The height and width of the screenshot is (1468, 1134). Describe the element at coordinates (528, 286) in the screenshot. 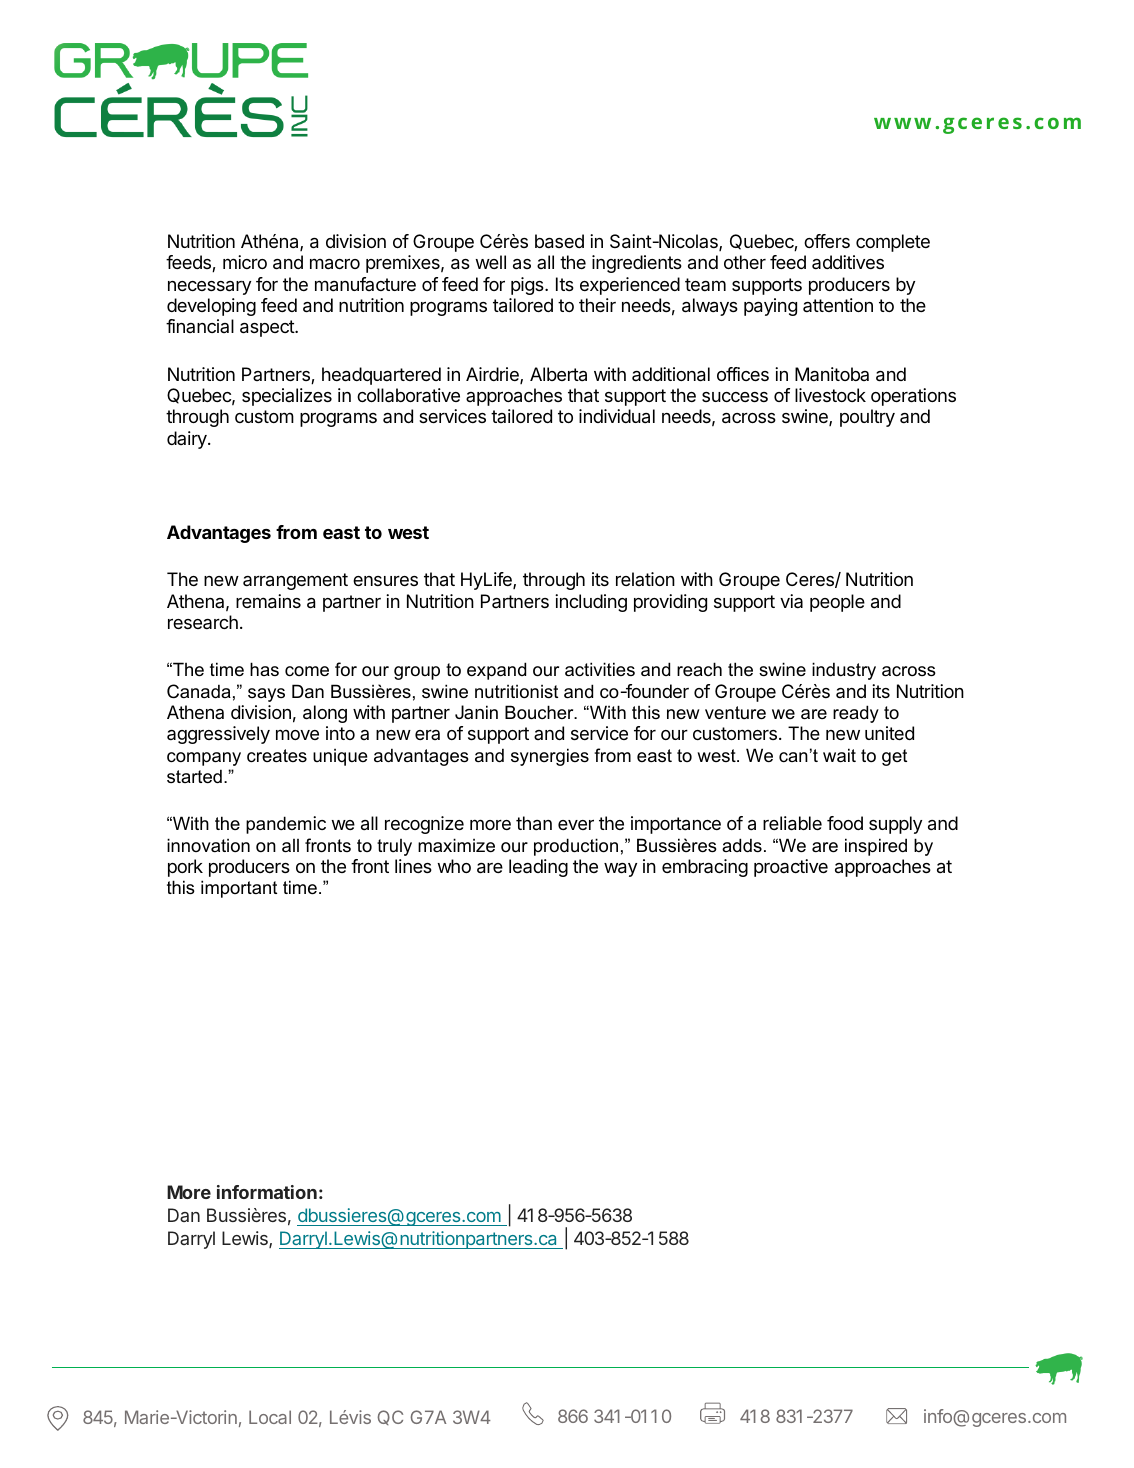

I see `pigs` at that location.
